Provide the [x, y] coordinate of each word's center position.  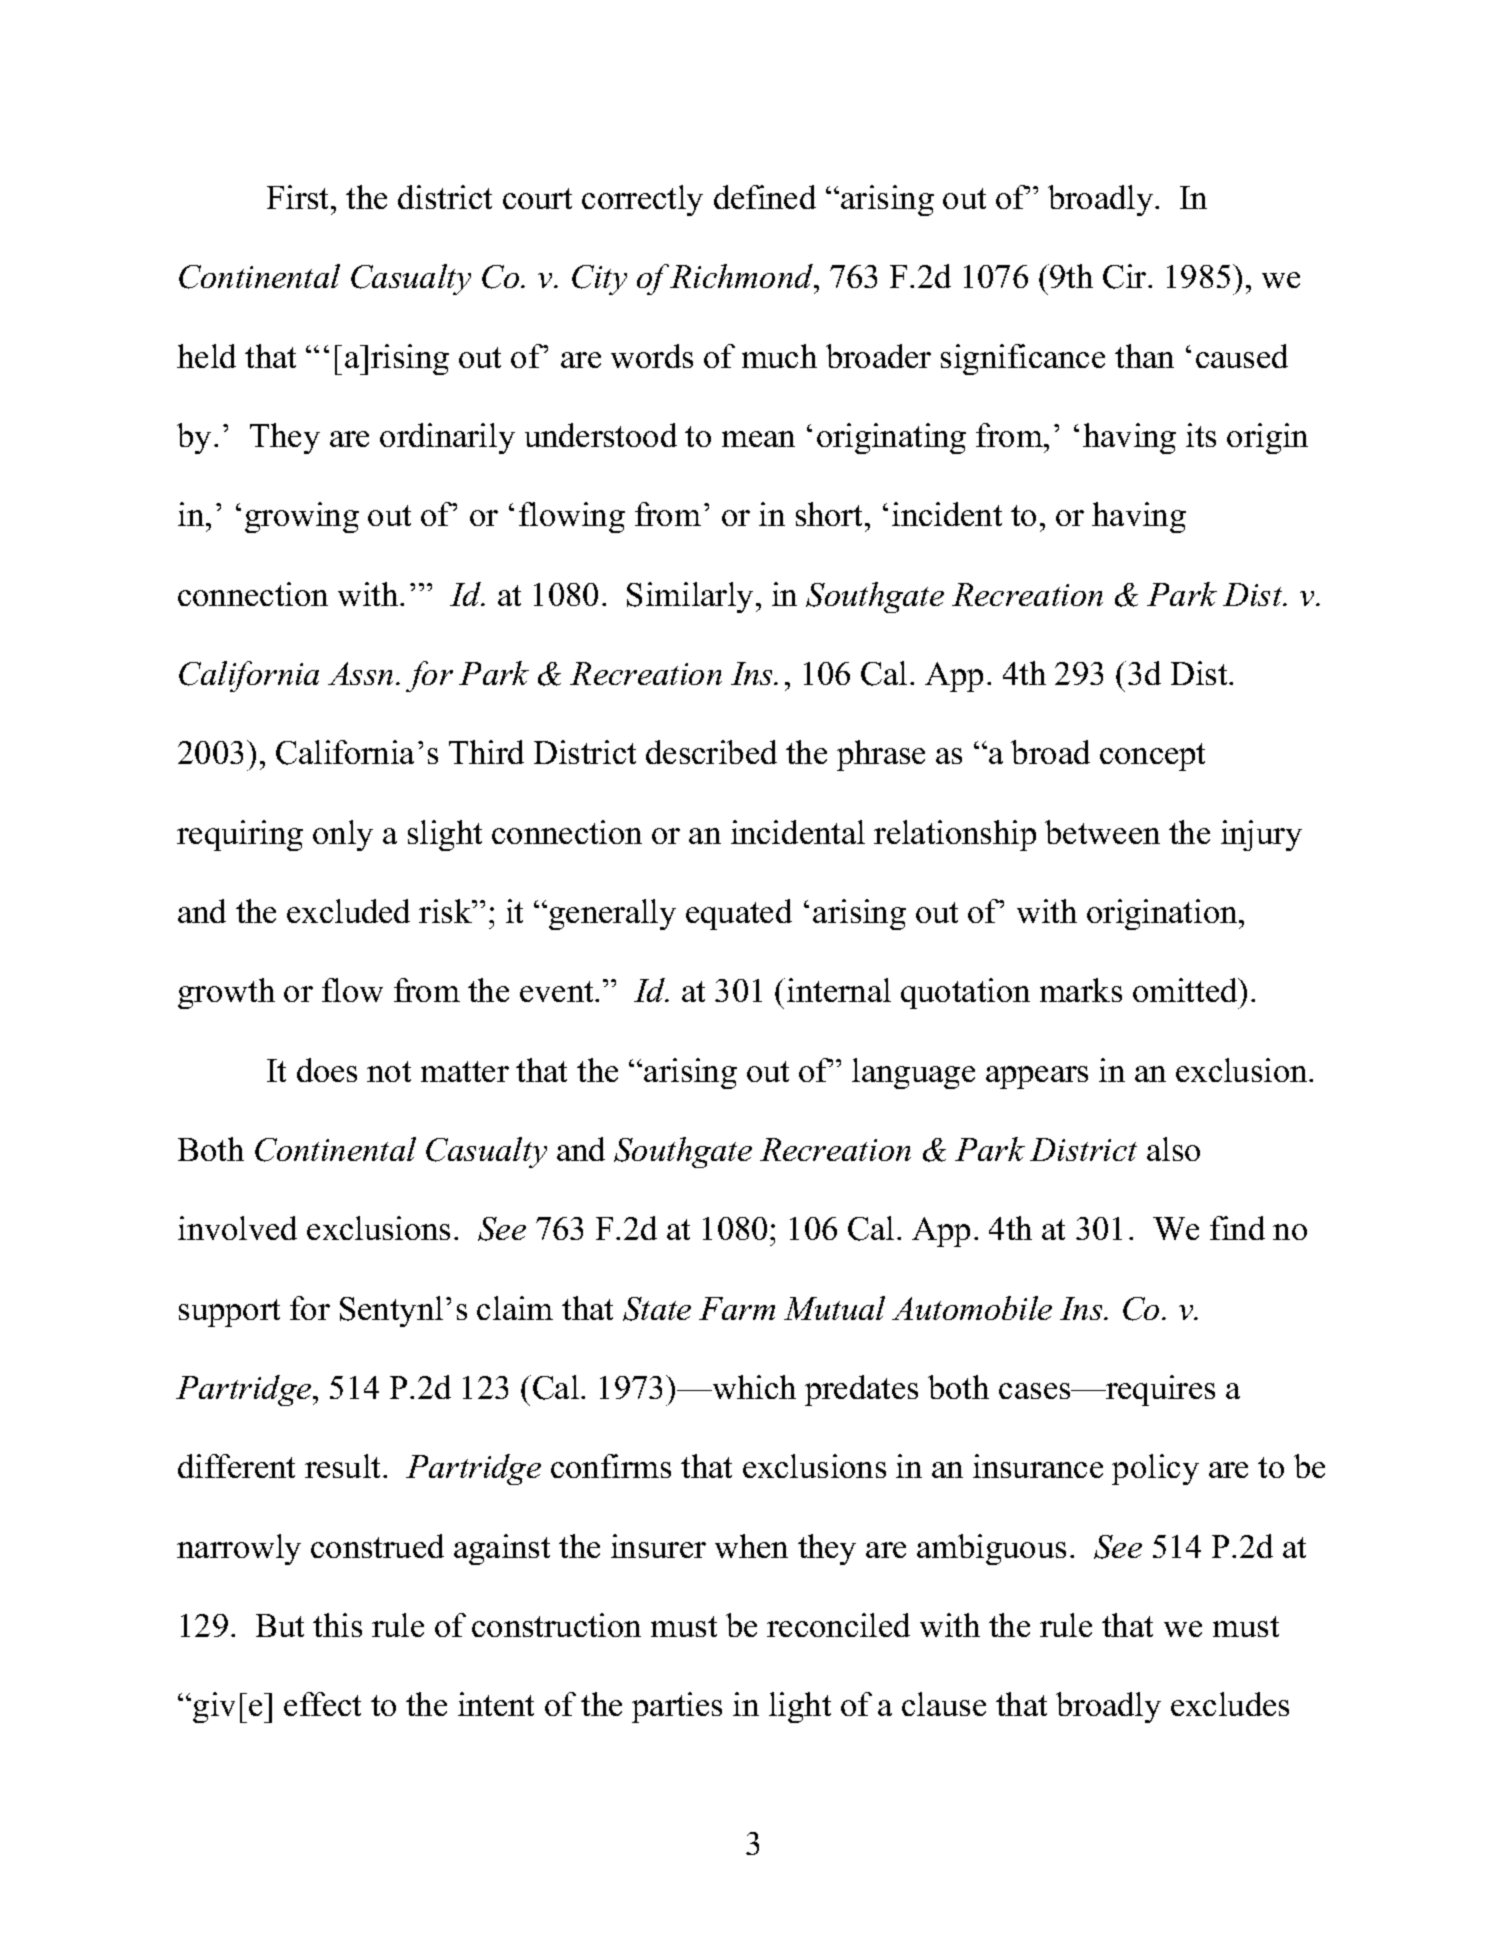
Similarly [690, 597]
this [337, 1625]
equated [739, 914]
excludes [1230, 1704]
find [1237, 1228]
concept [1152, 757]
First [299, 197]
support [229, 1313]
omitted [1186, 990]
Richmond [742, 276]
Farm [737, 1308]
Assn [360, 673]
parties [677, 1707]
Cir [1126, 276]
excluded [348, 911]
